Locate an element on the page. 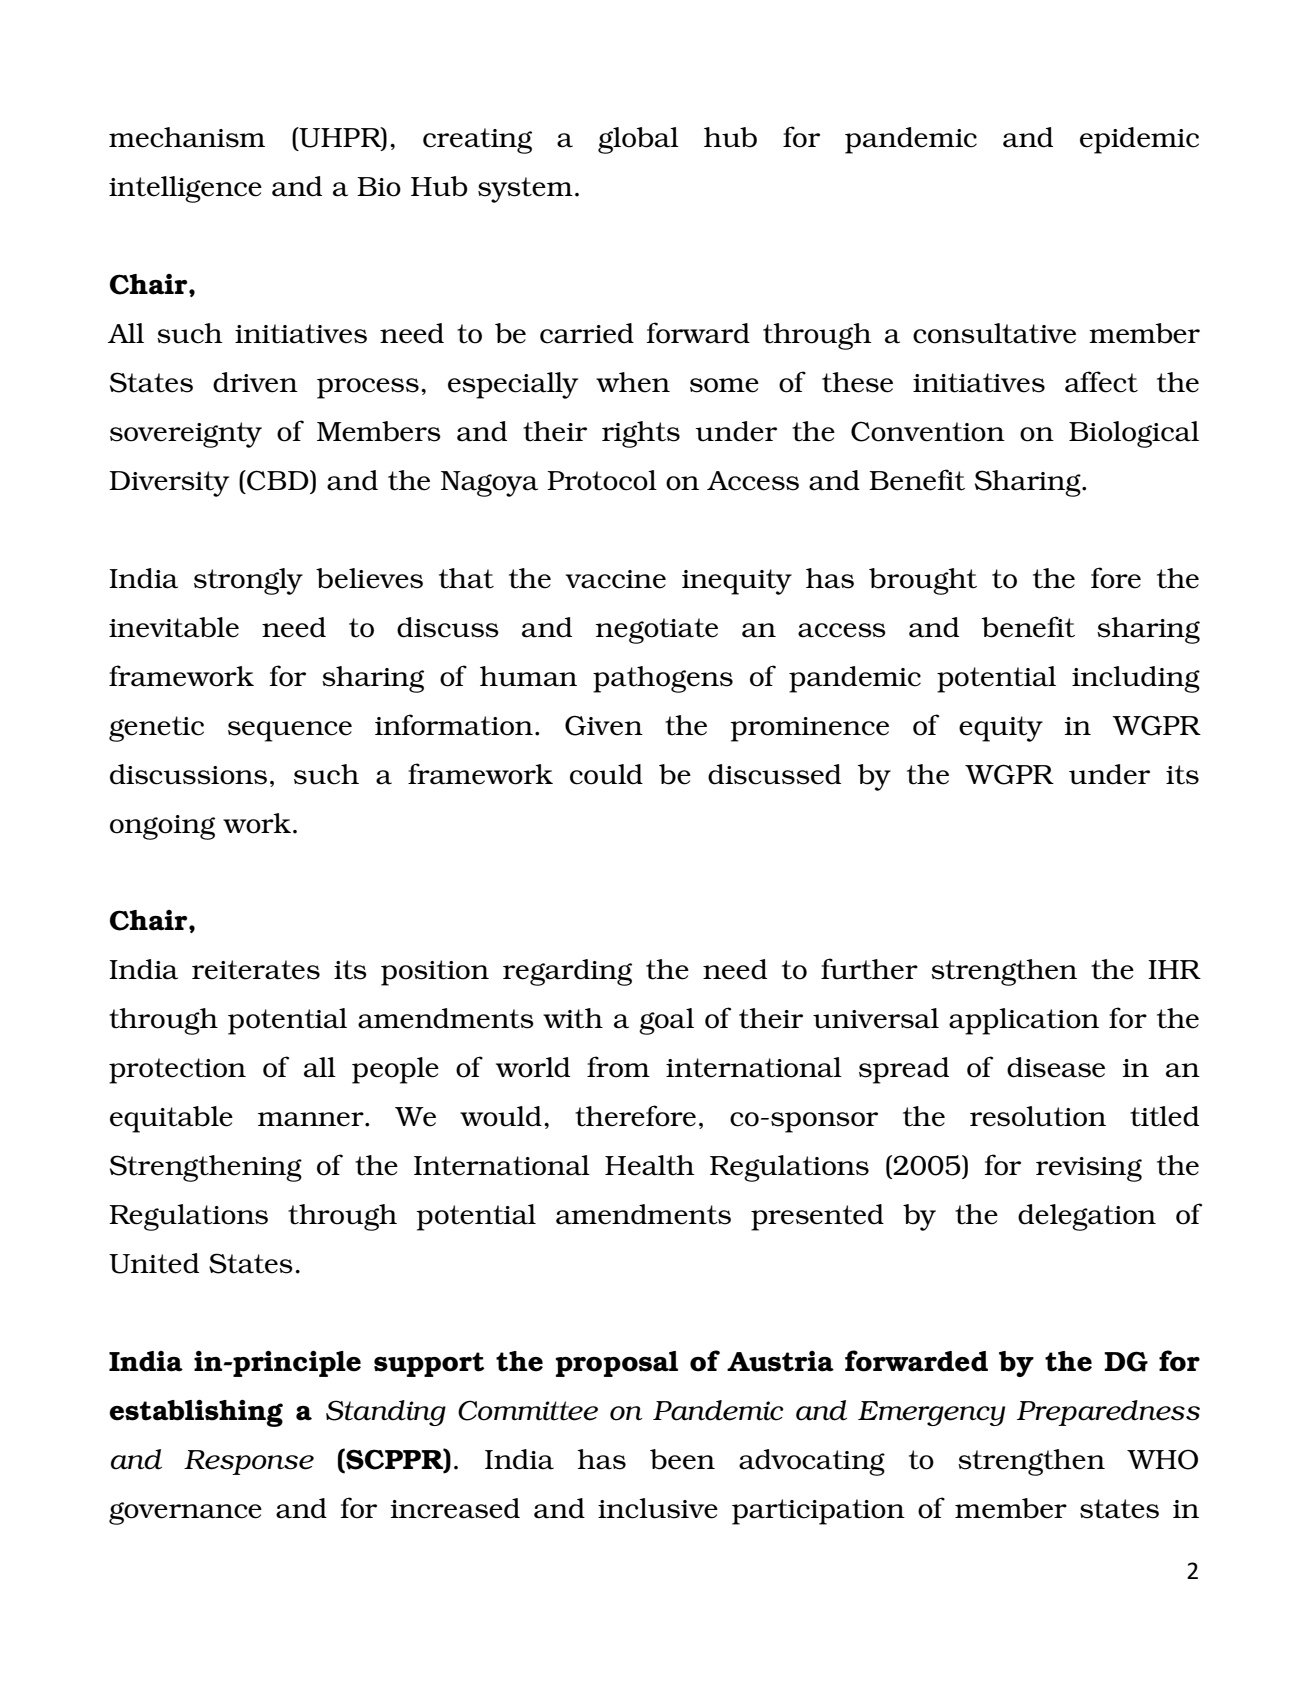 This document has height=1694, width=1309. including is located at coordinates (1136, 679).
